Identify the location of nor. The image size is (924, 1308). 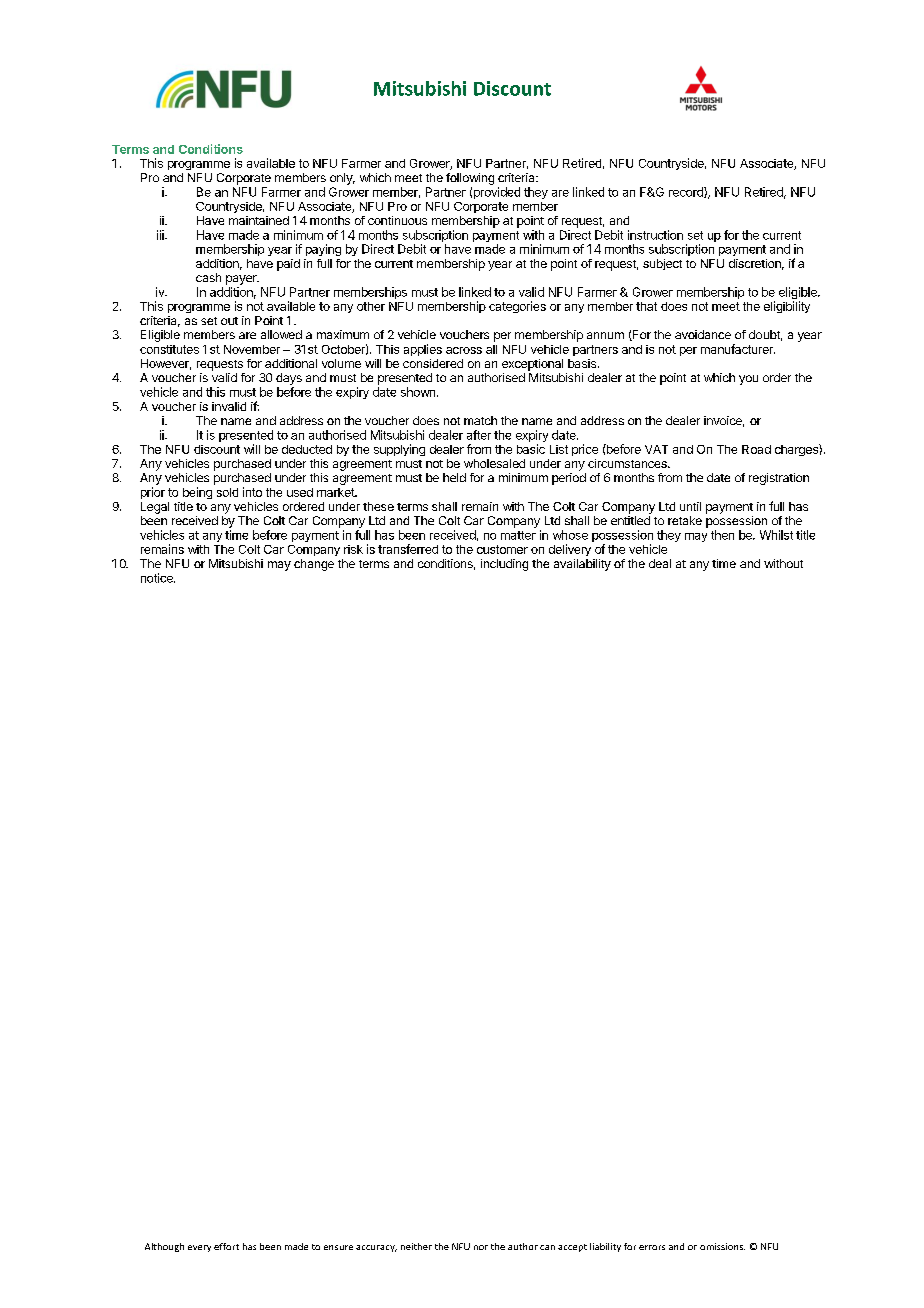
(481, 1247).
